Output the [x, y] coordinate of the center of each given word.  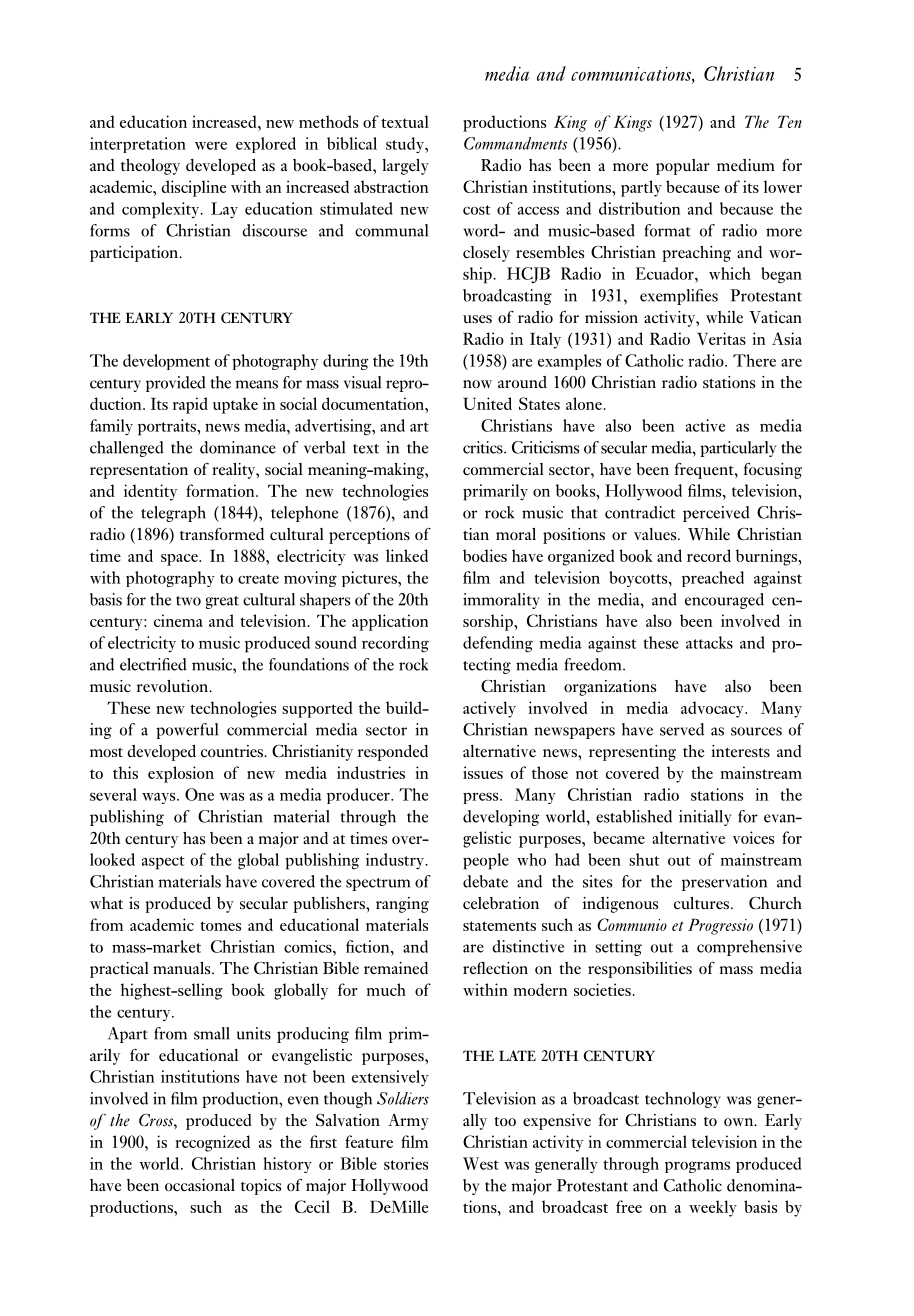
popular [683, 167]
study [406, 145]
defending [498, 644]
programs [697, 1167]
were [211, 146]
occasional [200, 1185]
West [481, 1163]
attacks [709, 642]
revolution [173, 686]
